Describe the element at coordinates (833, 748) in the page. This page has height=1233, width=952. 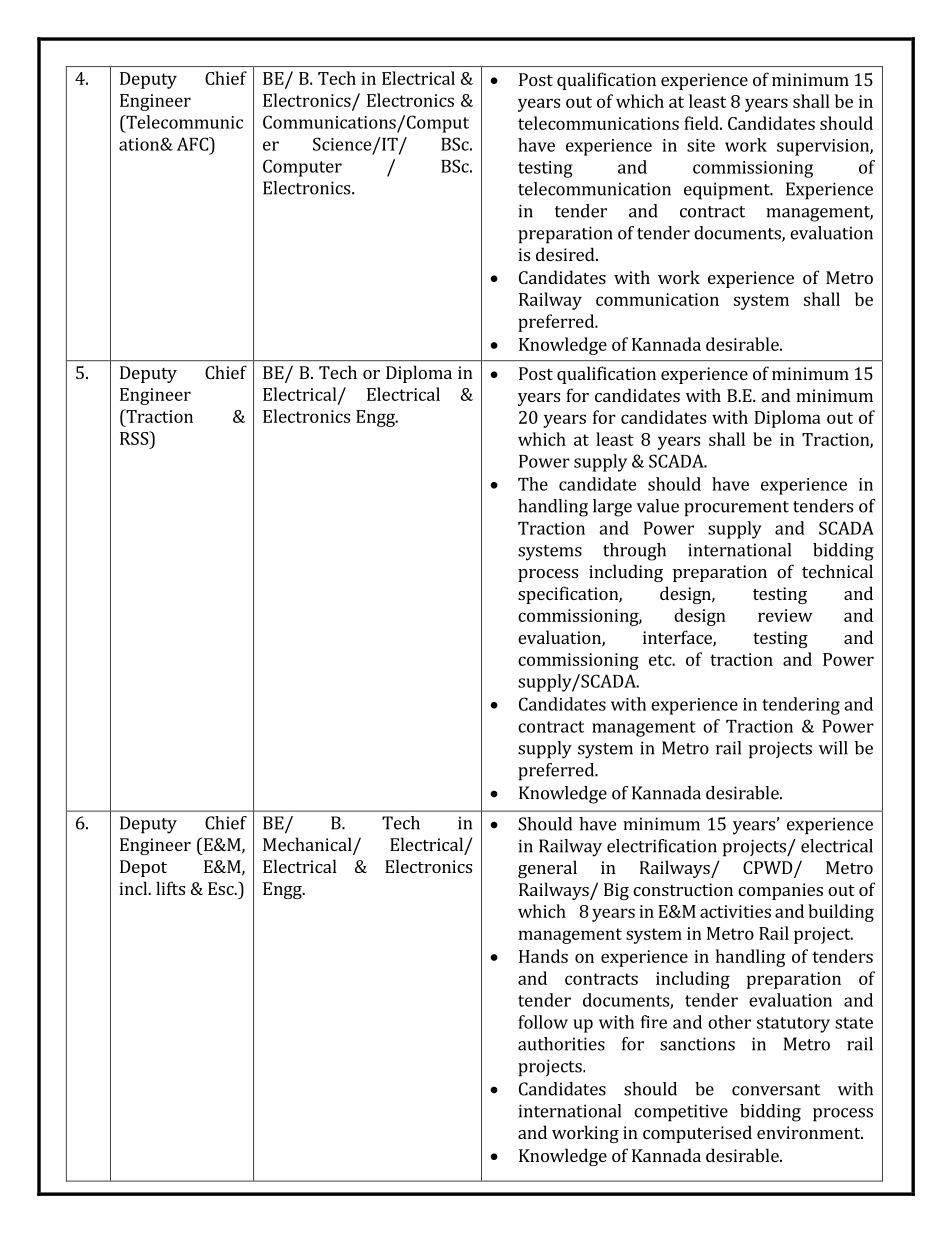
I see `will` at that location.
